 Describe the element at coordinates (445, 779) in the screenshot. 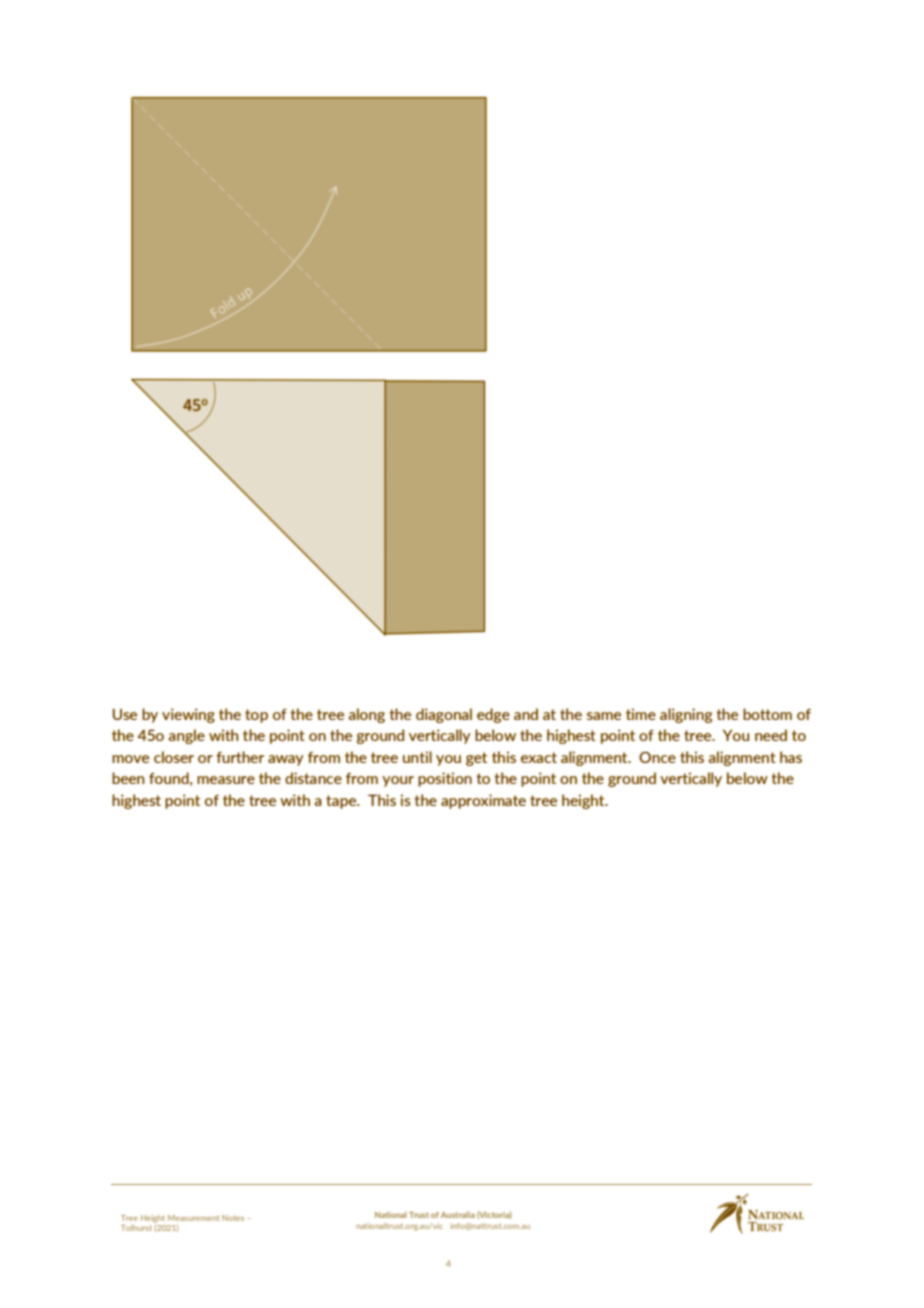

I see `position` at that location.
